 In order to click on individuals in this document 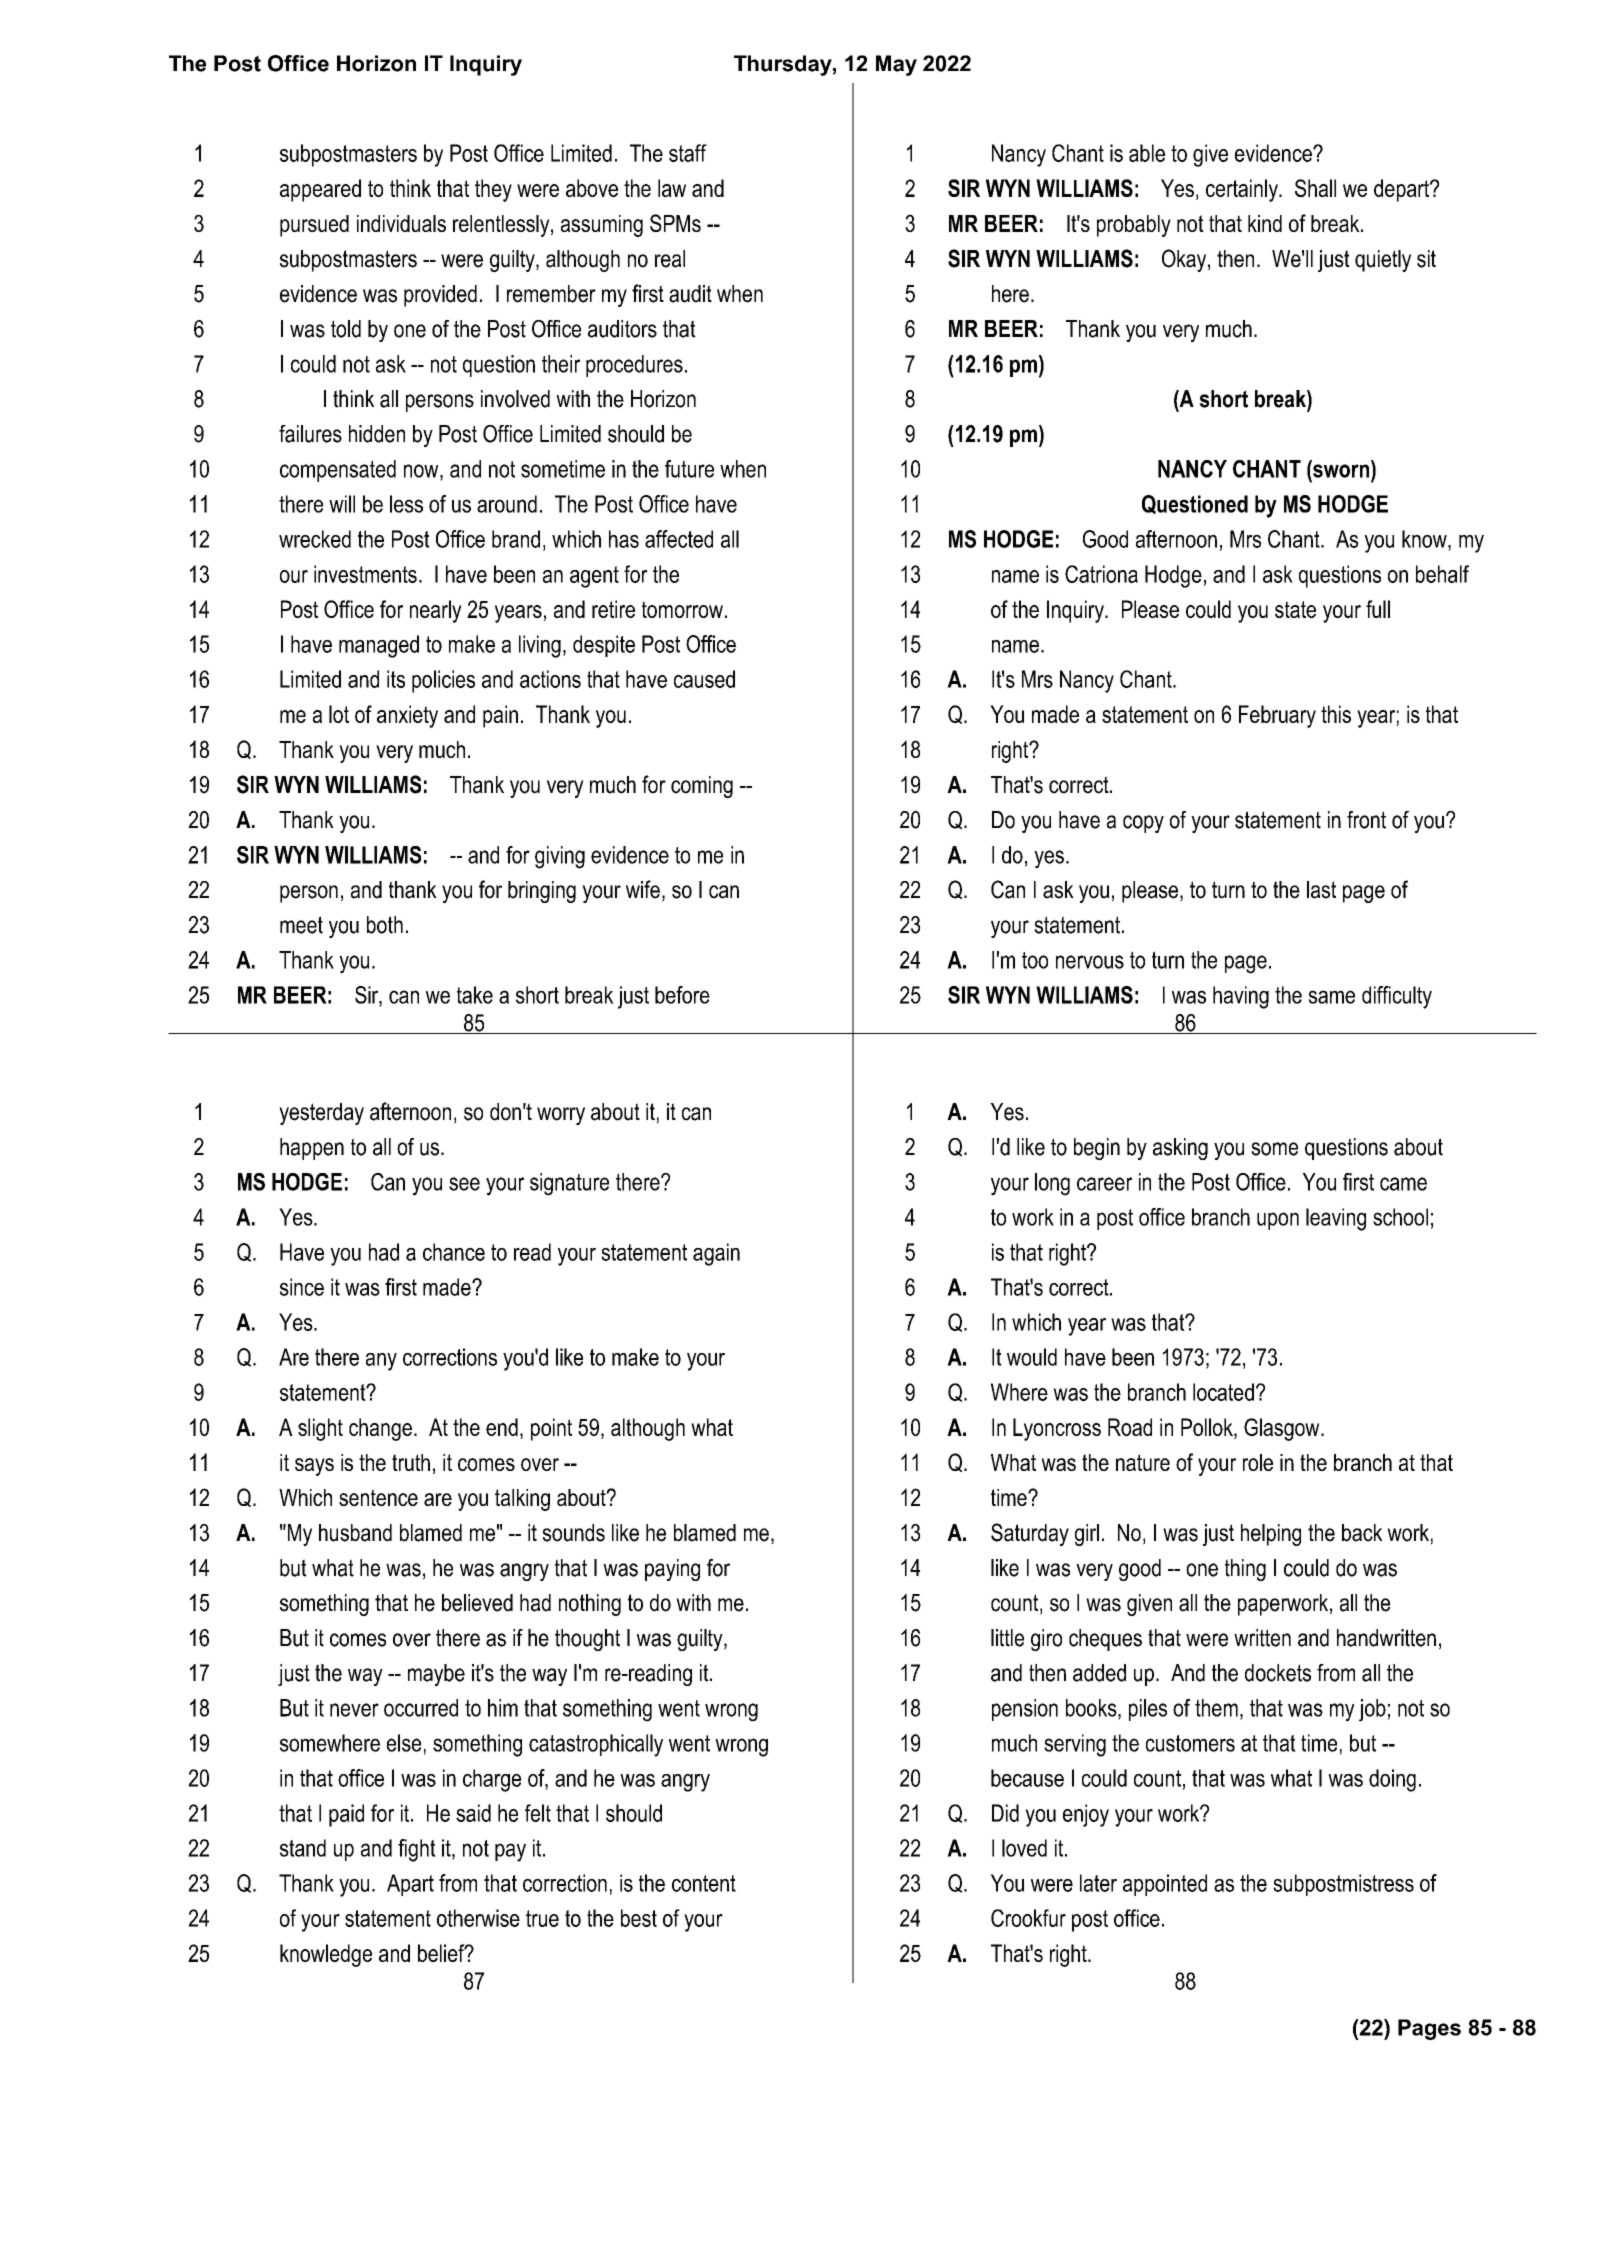, I will do `click(401, 223)`.
